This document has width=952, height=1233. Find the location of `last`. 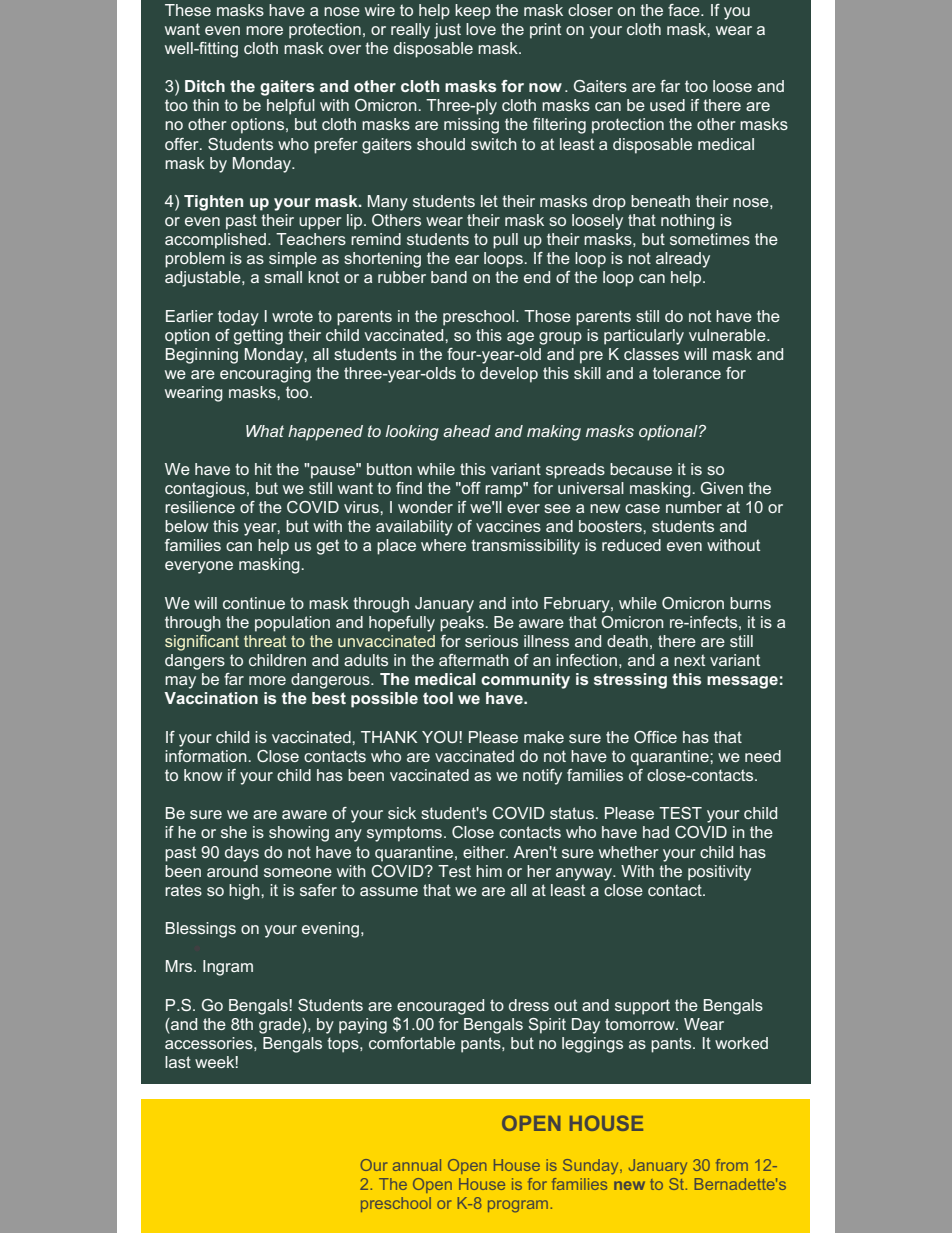

last is located at coordinates (178, 1062).
